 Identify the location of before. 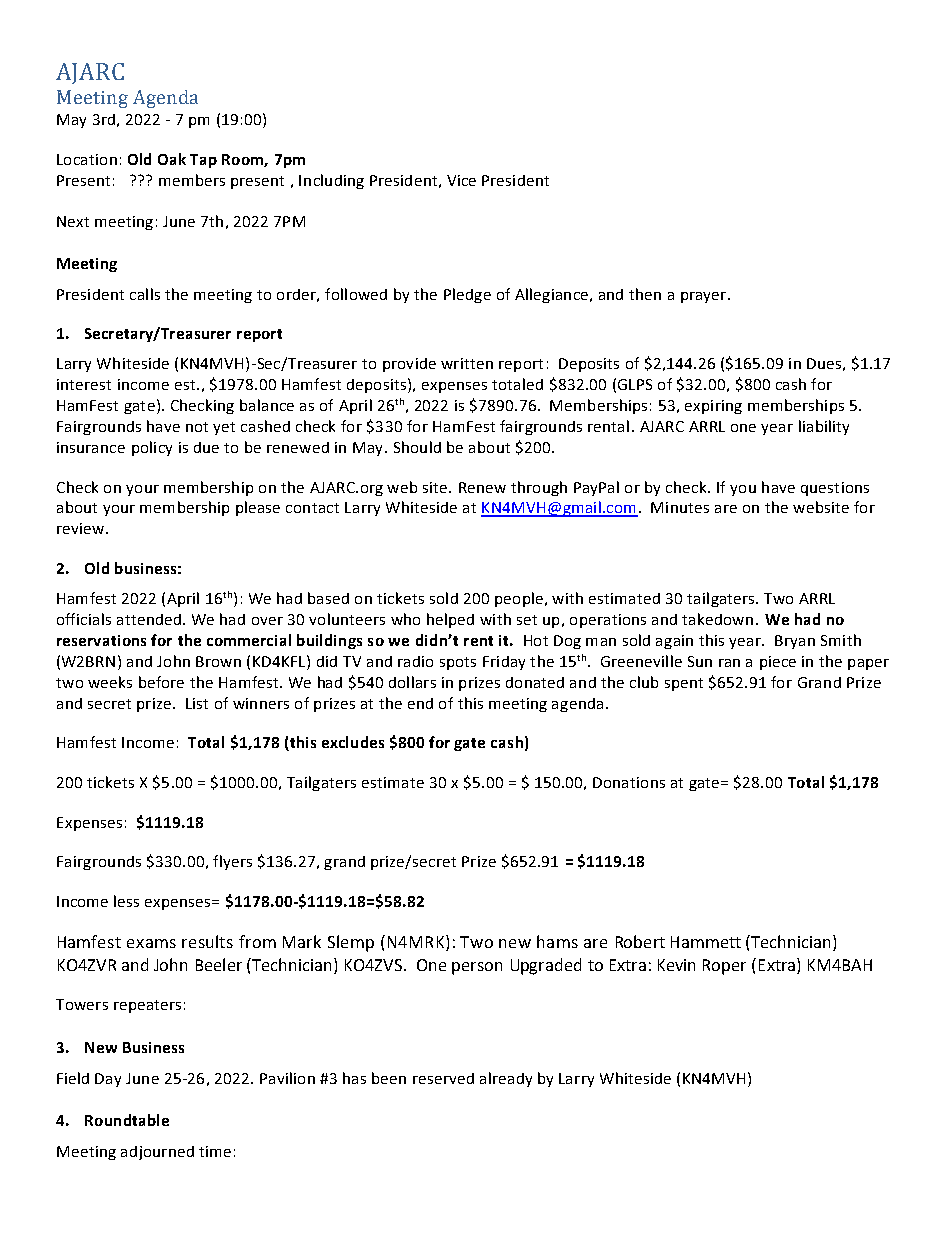
(161, 682).
